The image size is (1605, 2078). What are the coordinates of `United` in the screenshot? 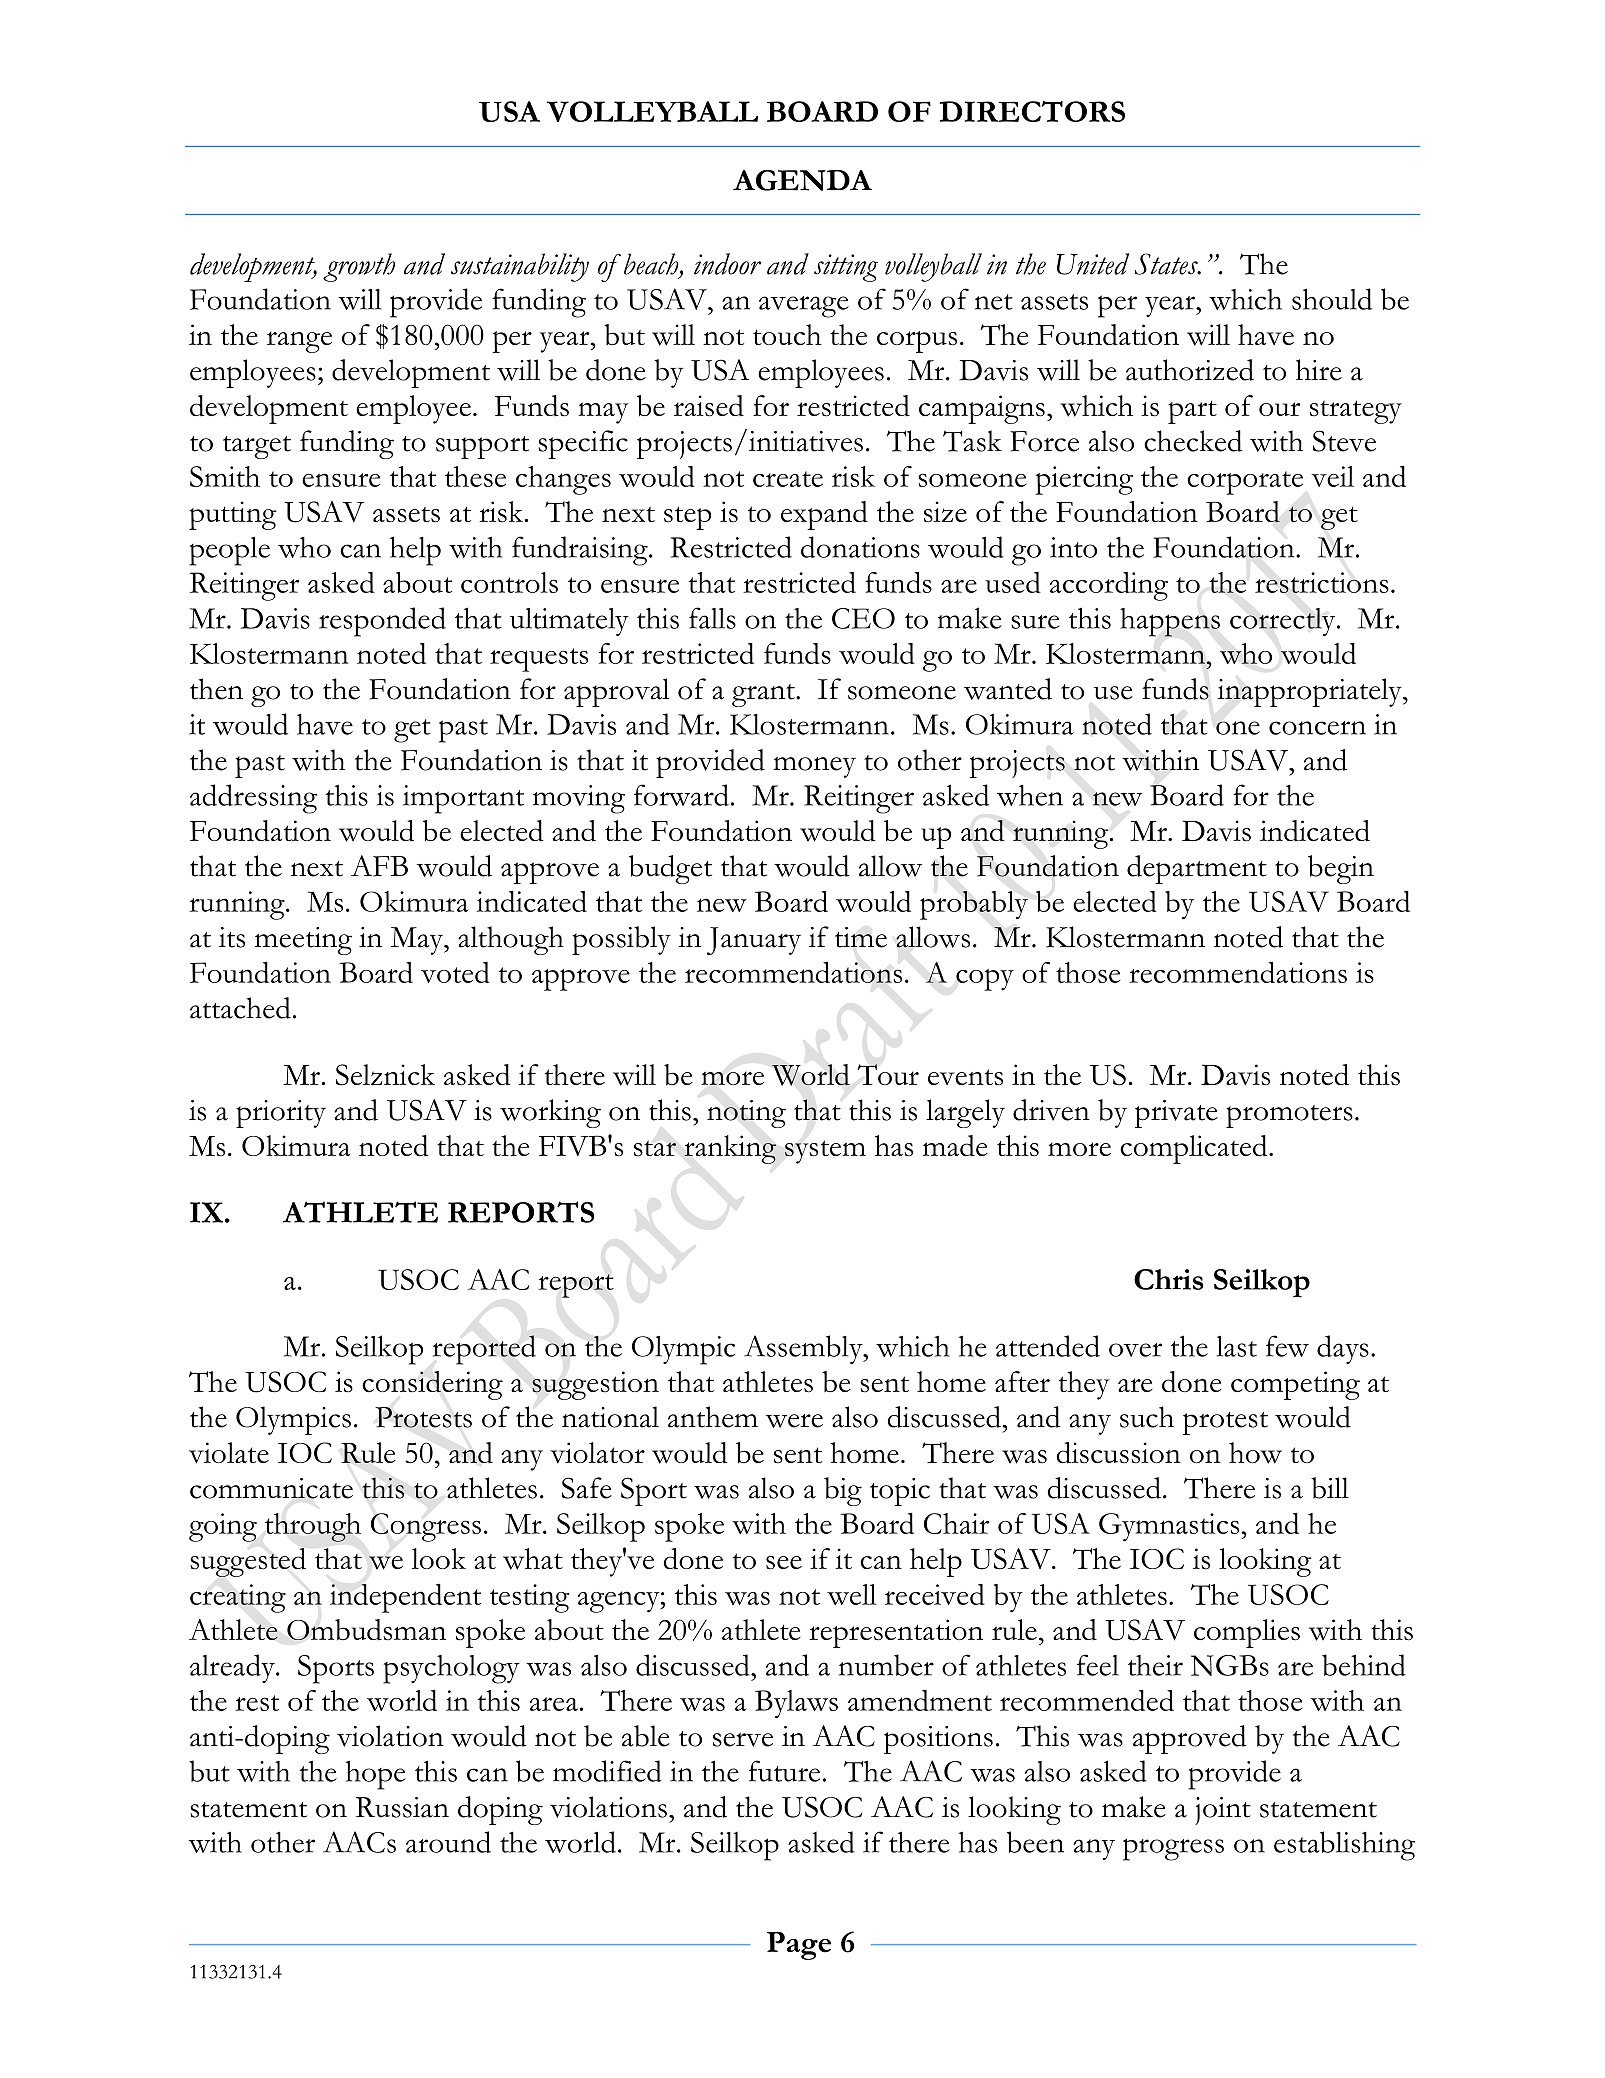 It's located at (1092, 264).
